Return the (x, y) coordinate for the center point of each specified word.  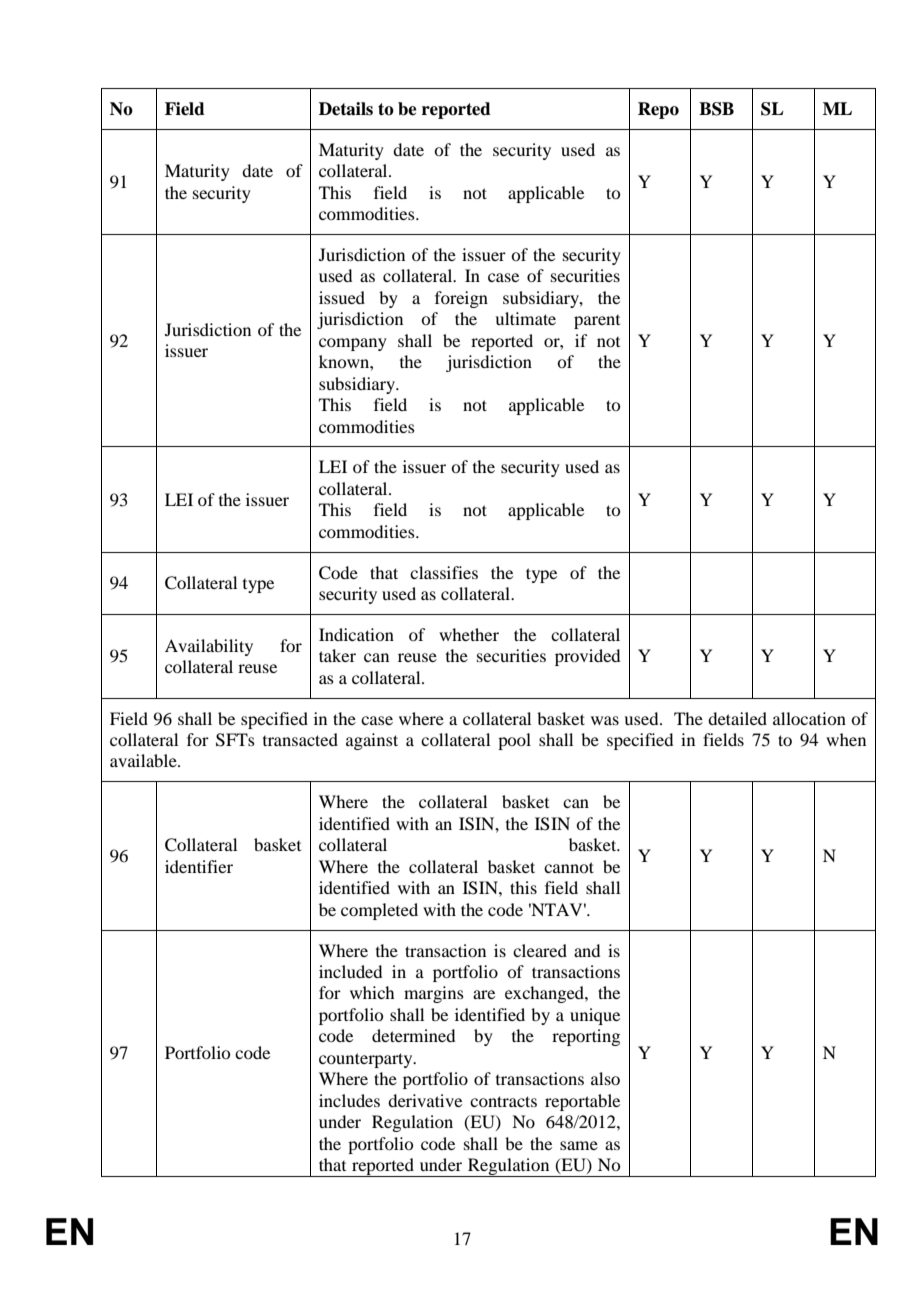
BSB (716, 109)
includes (349, 1100)
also (605, 1078)
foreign (461, 299)
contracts (503, 1101)
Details (346, 109)
